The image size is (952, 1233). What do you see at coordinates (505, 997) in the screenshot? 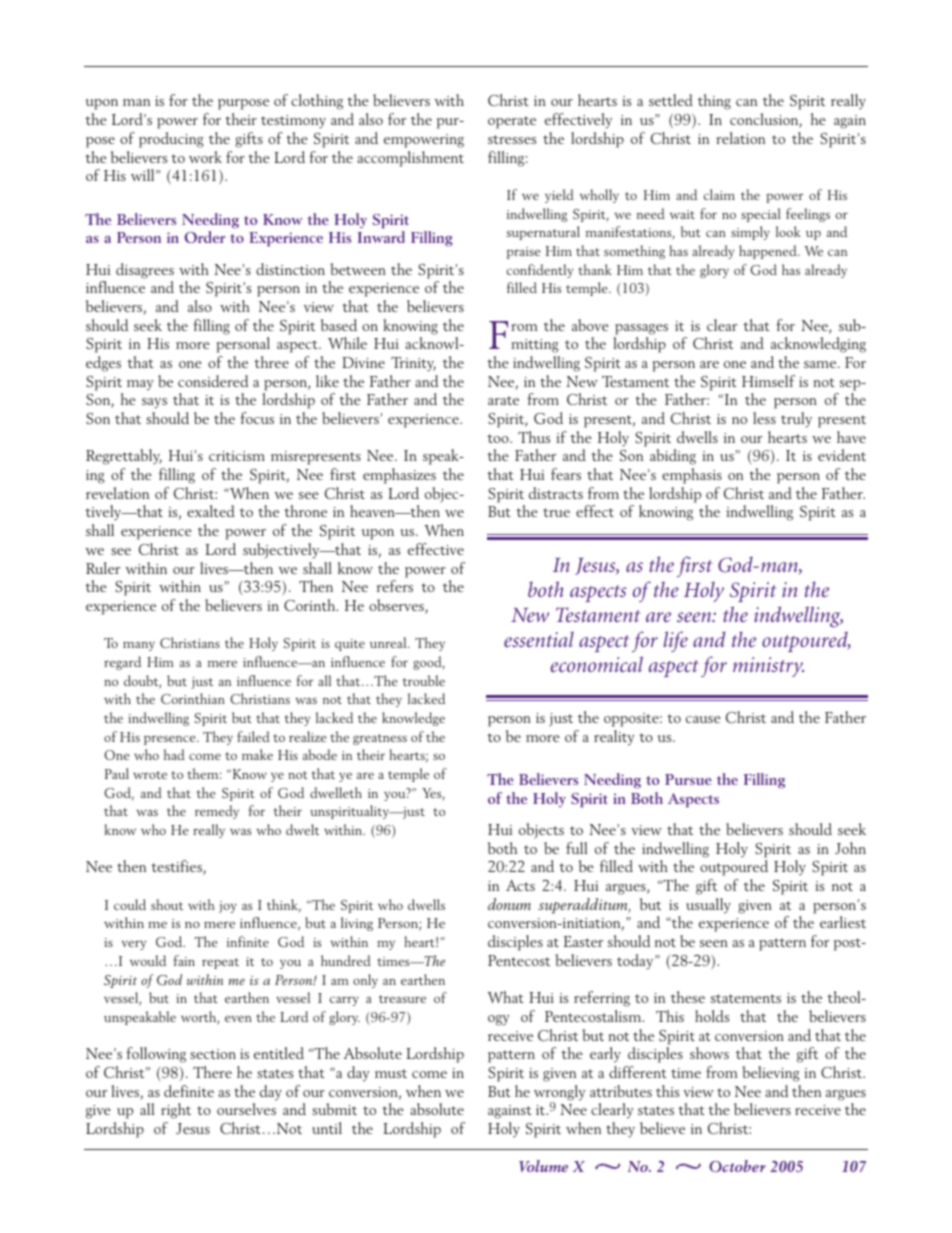
I see `What` at bounding box center [505, 997].
